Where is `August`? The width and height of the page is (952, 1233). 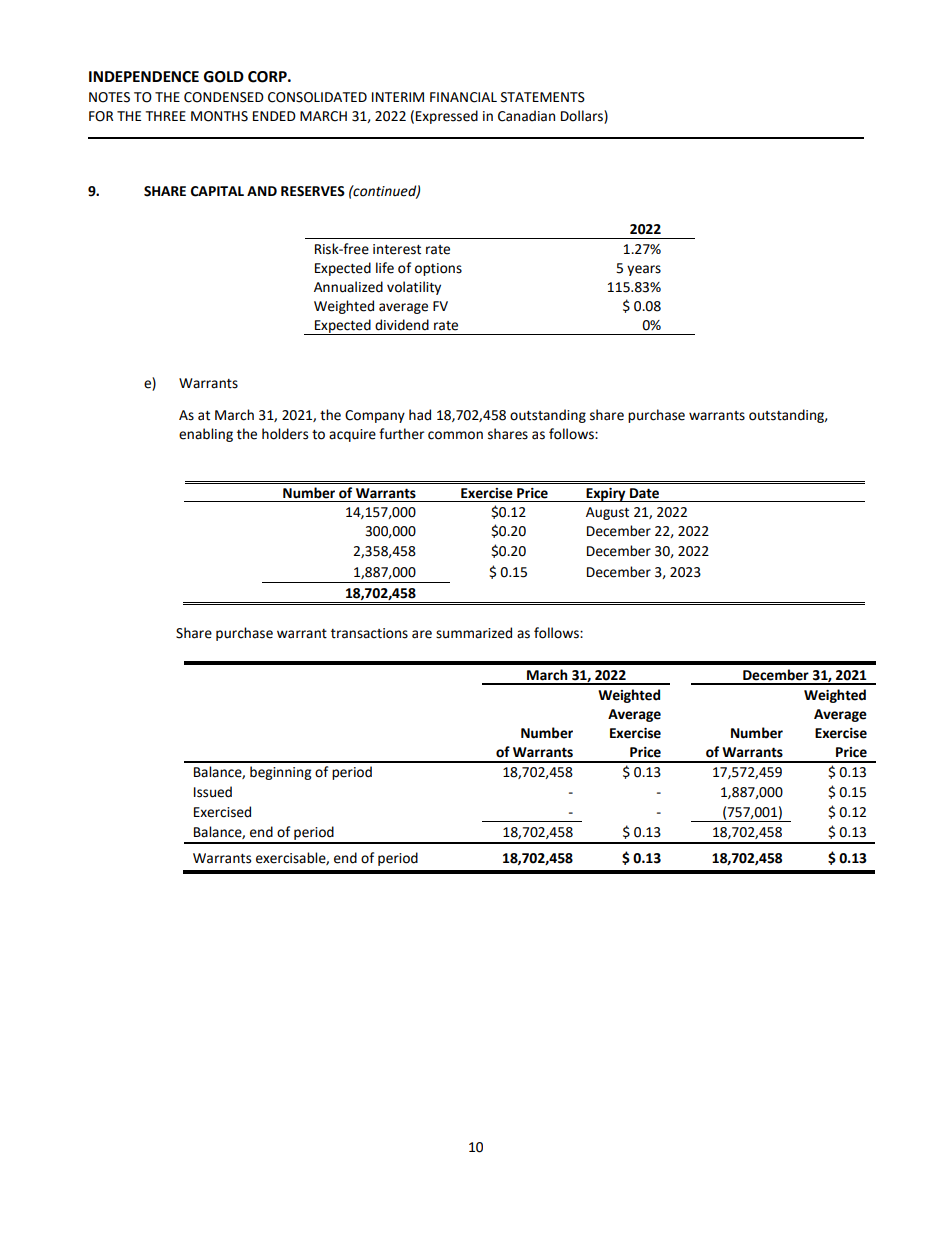
August is located at coordinates (607, 513).
